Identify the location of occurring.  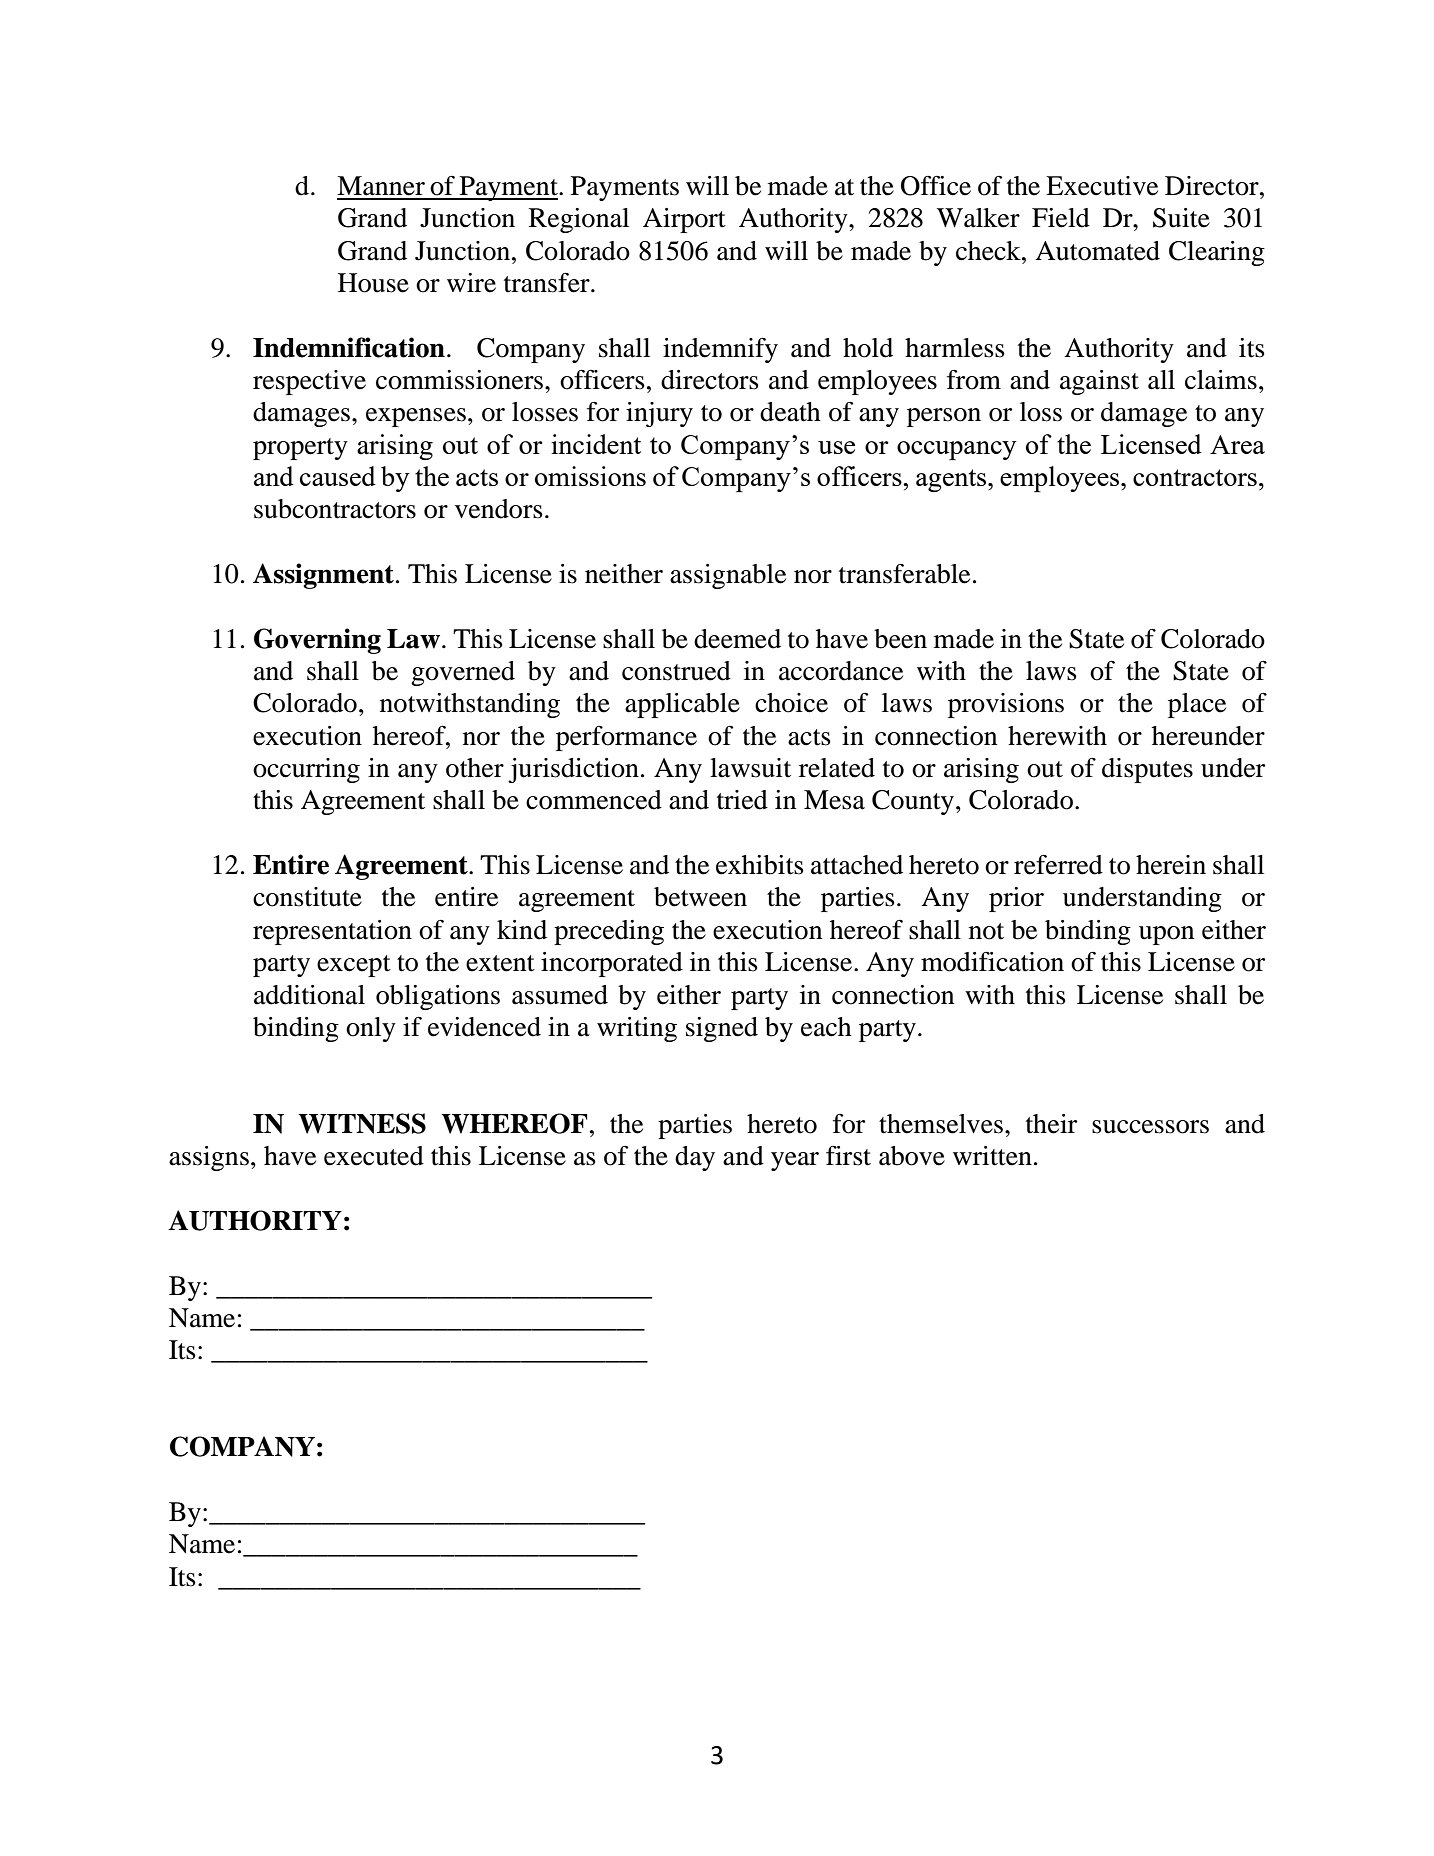
(306, 770).
